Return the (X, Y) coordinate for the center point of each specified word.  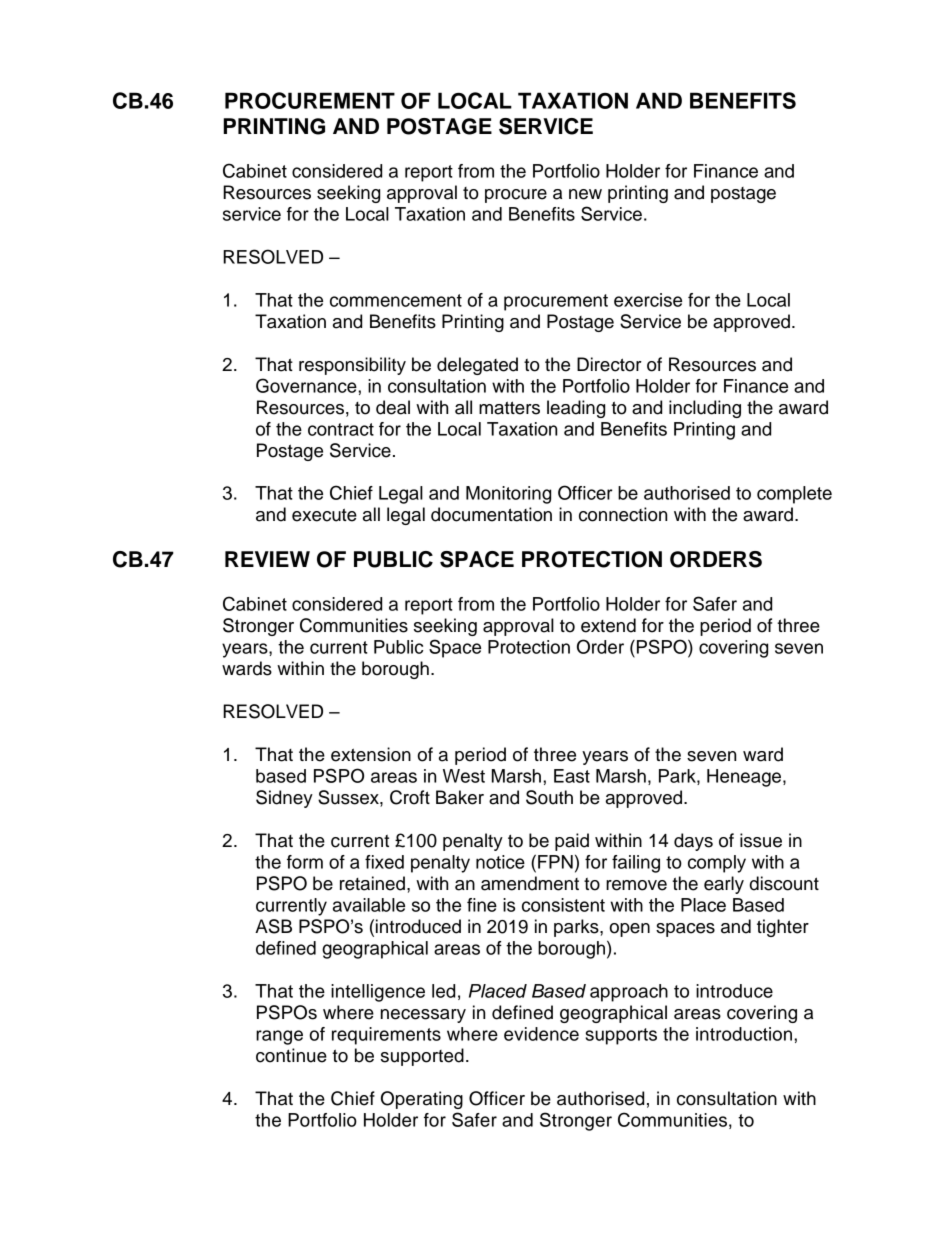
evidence (541, 1034)
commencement (396, 300)
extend (608, 625)
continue (291, 1055)
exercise (648, 300)
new (585, 194)
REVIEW (267, 559)
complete (794, 495)
